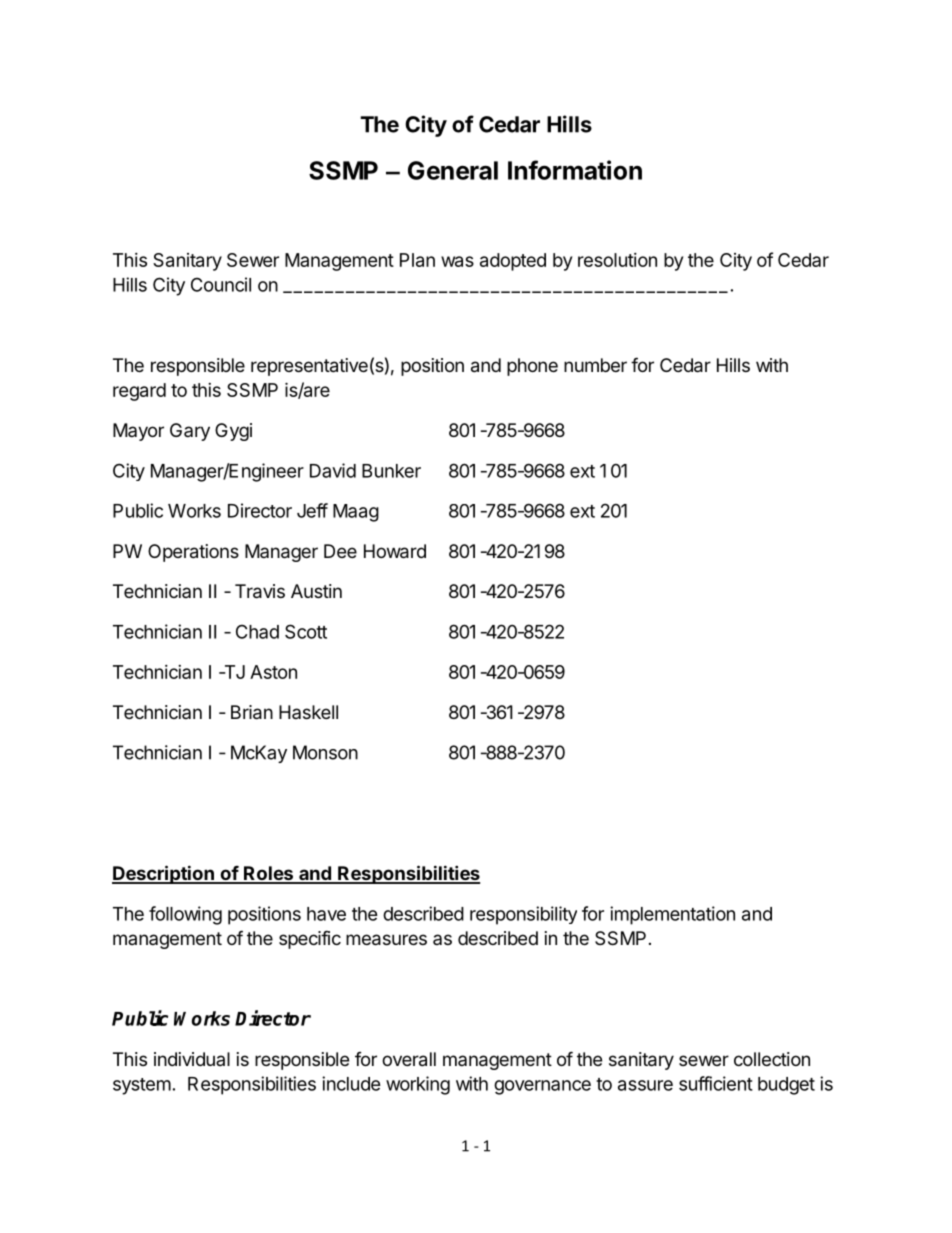  What do you see at coordinates (617, 260) in the document?
I see `resolution` at bounding box center [617, 260].
